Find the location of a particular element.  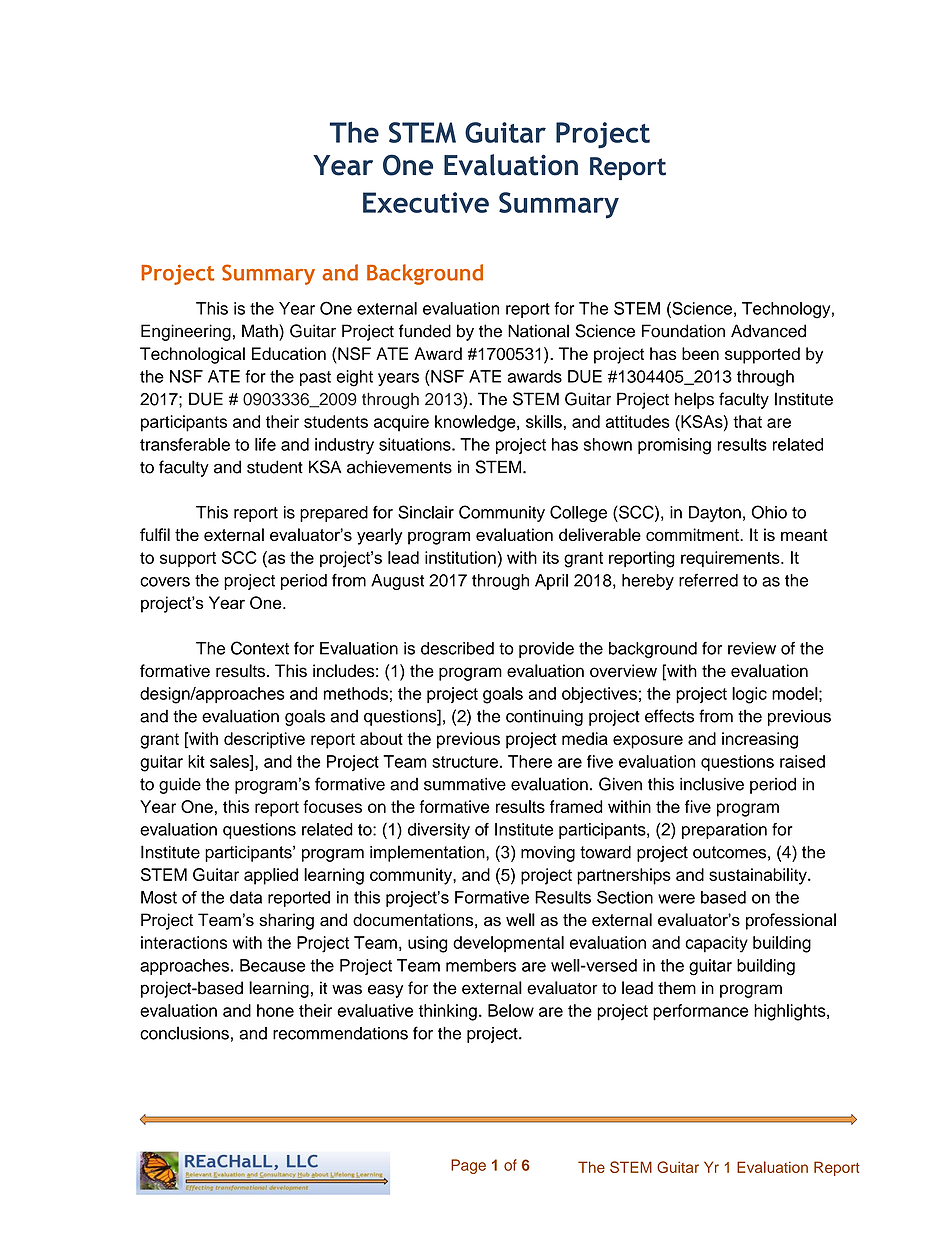

diversity is located at coordinates (439, 831).
